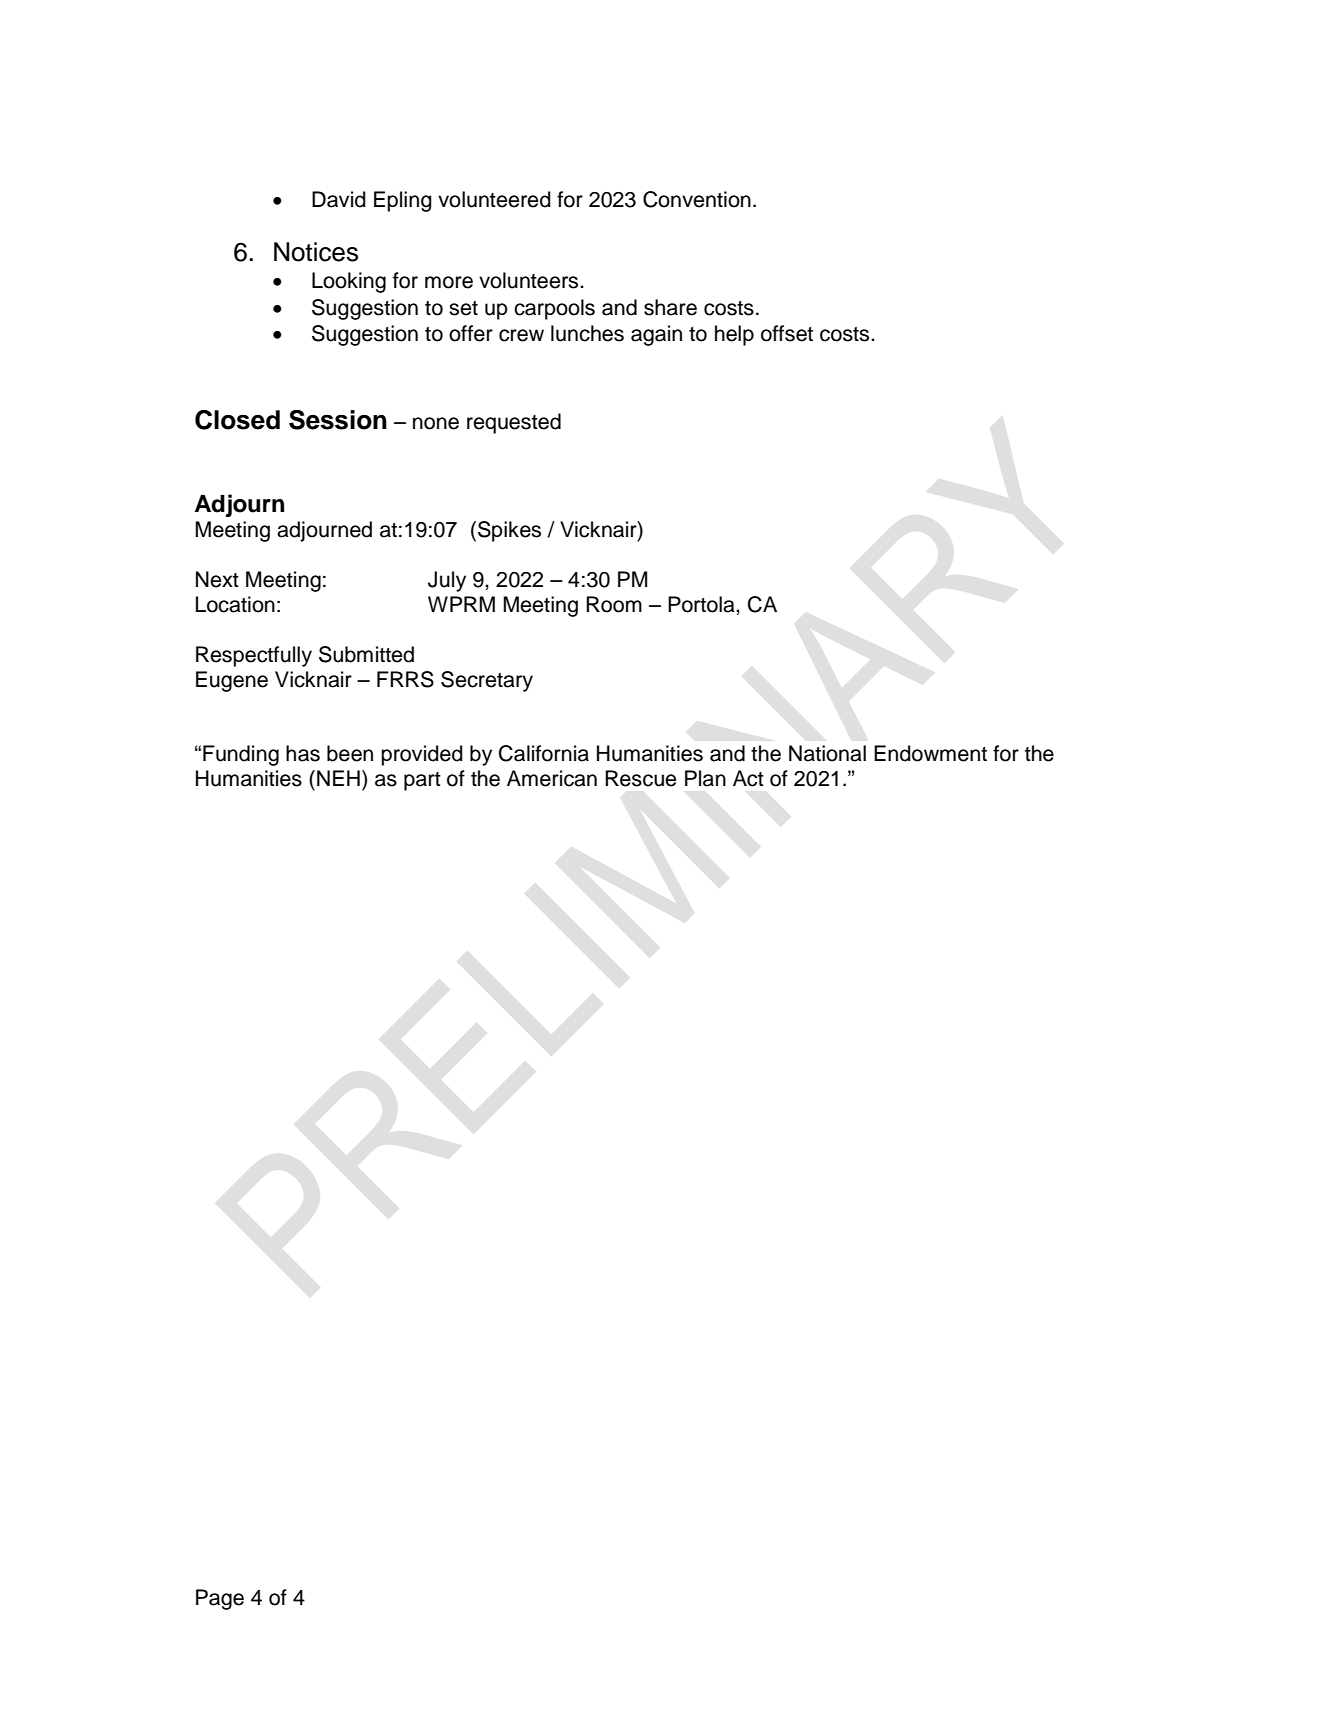 This document has width=1323, height=1713. Describe the element at coordinates (530, 280) in the document. I see `volunteers` at that location.
